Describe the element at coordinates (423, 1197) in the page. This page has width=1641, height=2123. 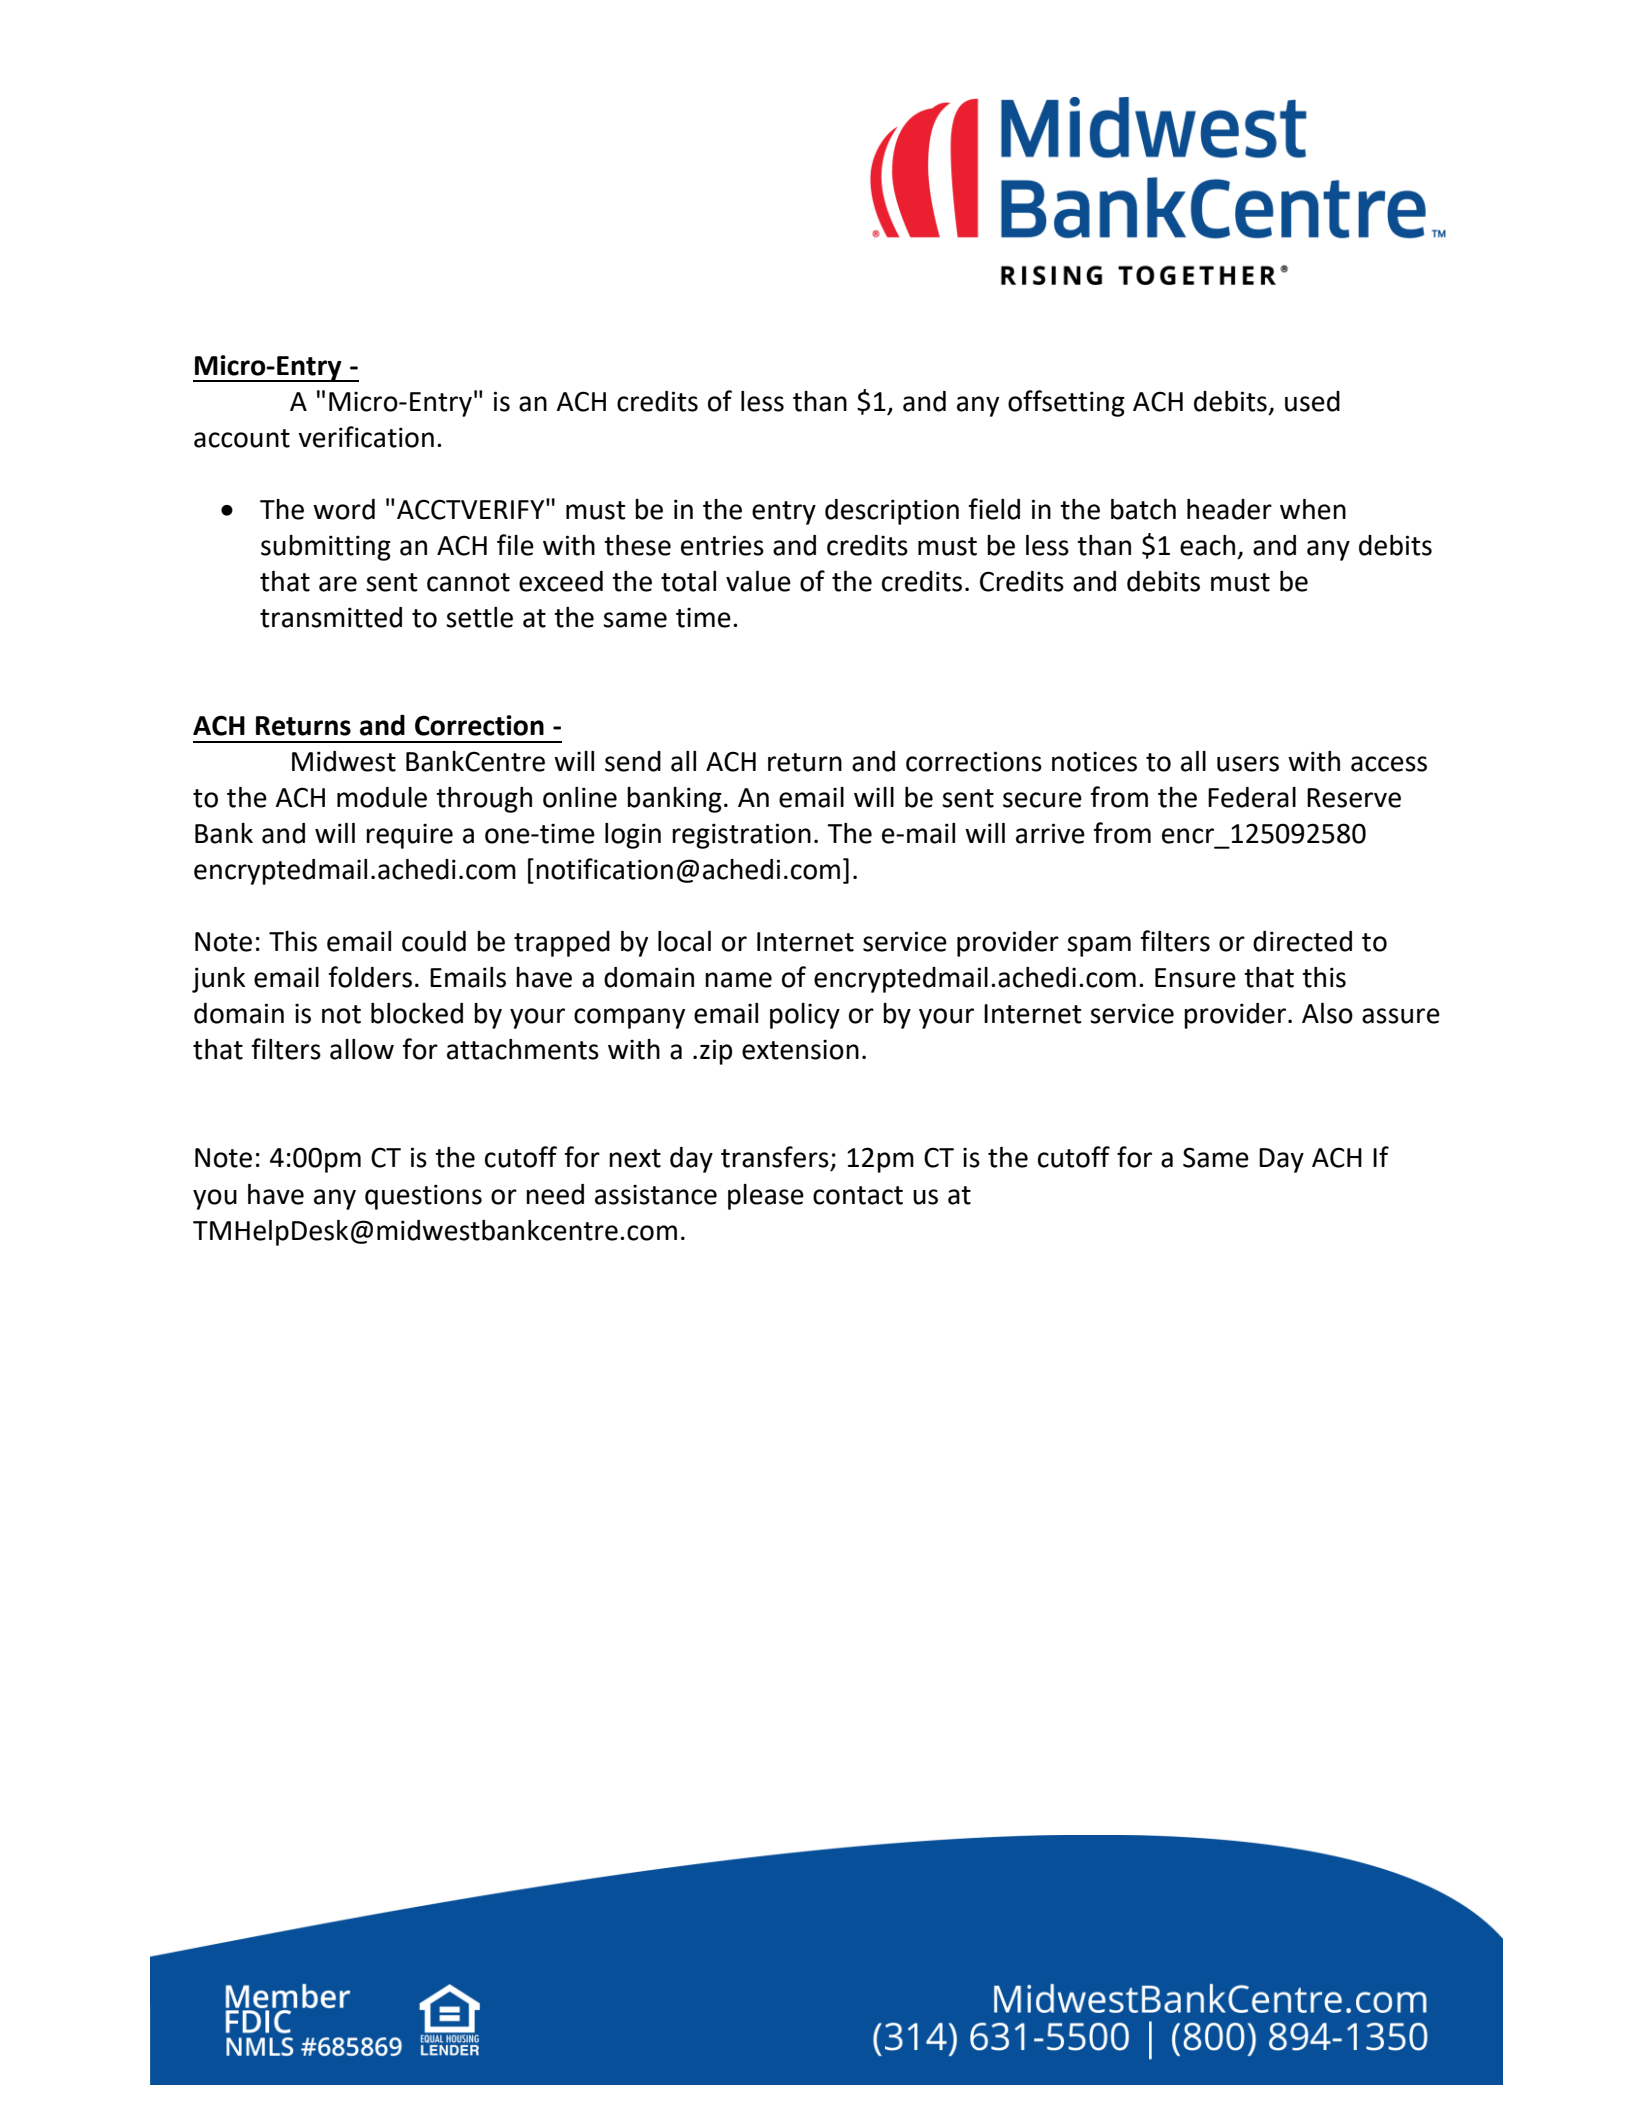
I see `questions` at that location.
